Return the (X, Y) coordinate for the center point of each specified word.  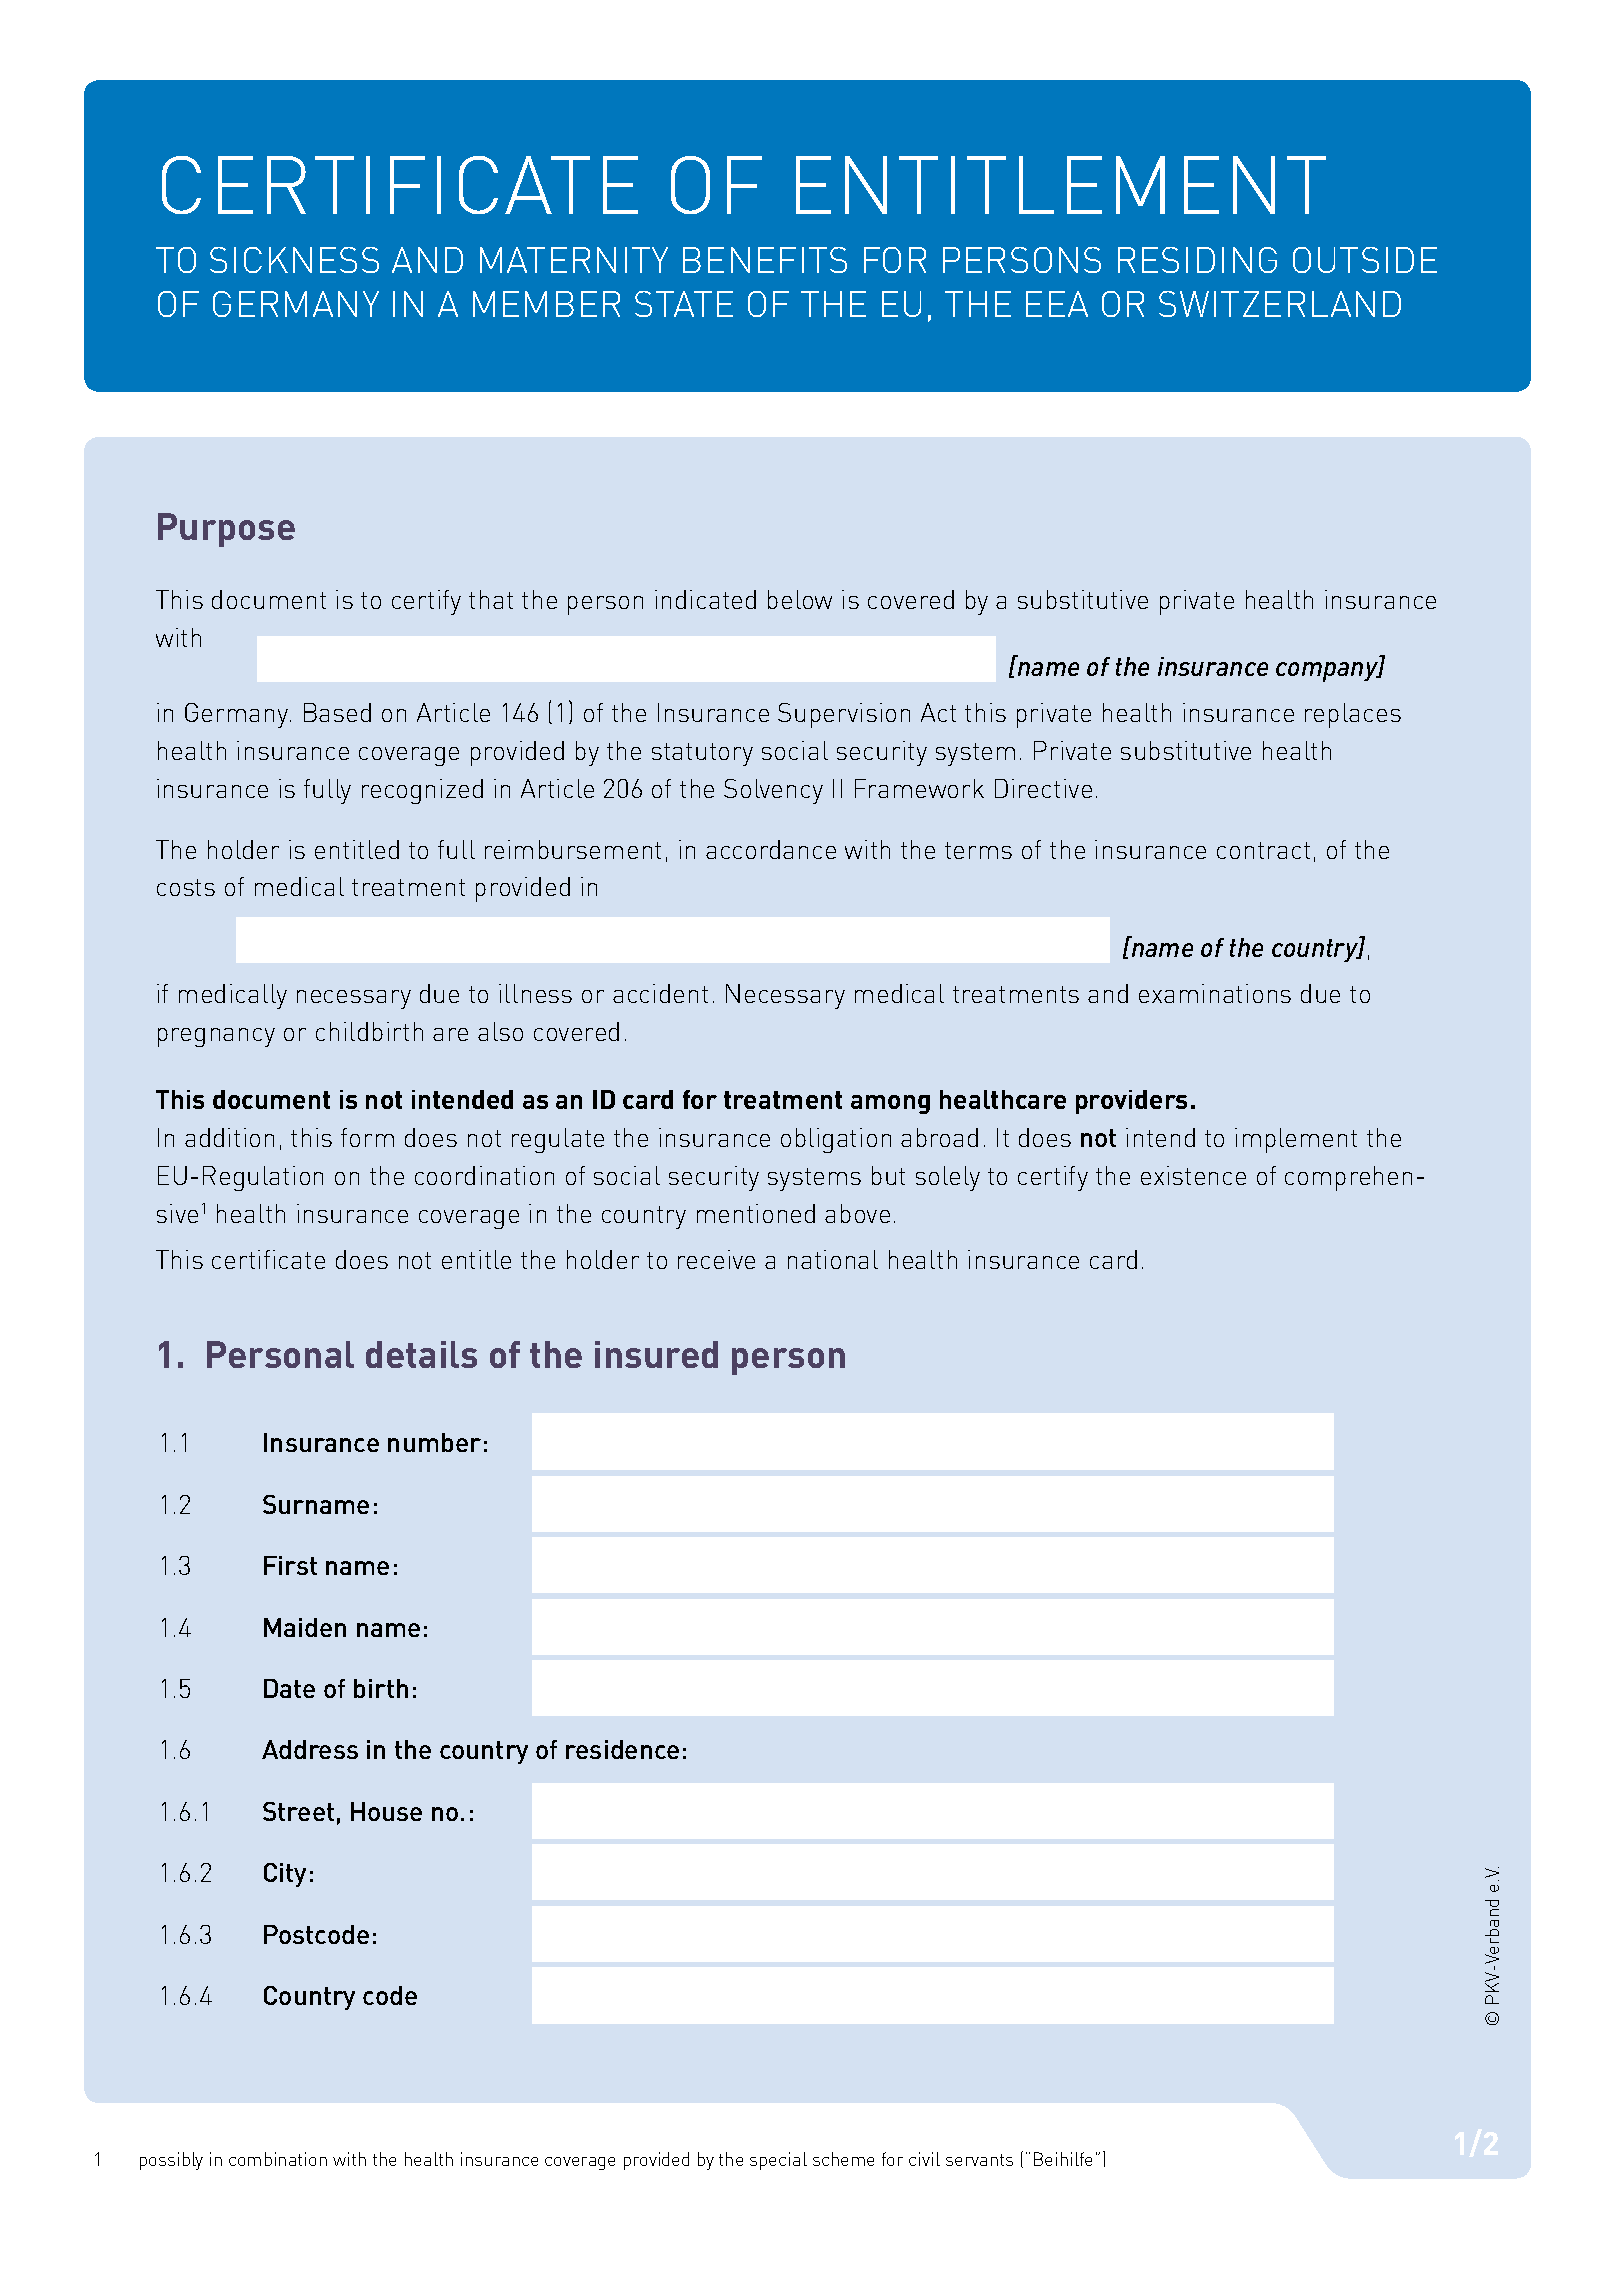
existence (1193, 1175)
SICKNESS (294, 260)
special (778, 2161)
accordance (771, 849)
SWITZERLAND (1280, 304)
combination (278, 2159)
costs (186, 887)
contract (1263, 850)
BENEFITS (765, 260)
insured (656, 1354)
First (290, 1565)
